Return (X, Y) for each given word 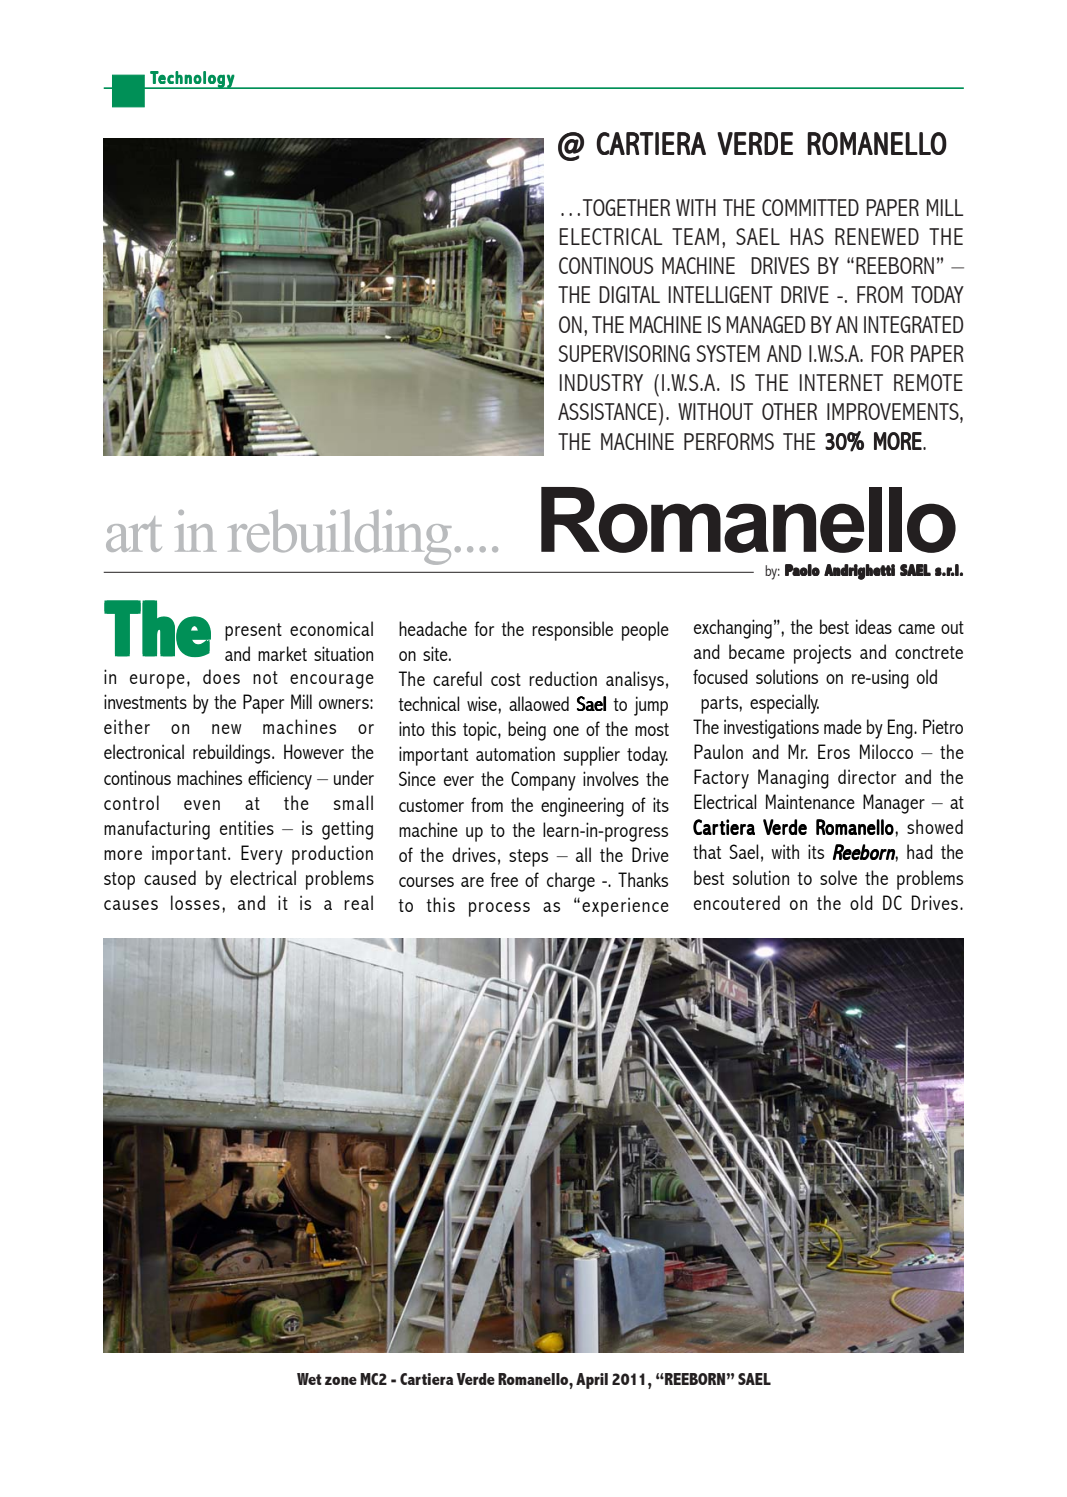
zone (341, 1381)
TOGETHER (626, 207)
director (867, 776)
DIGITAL (629, 294)
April (592, 1381)
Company (543, 781)
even (202, 805)
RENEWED (877, 236)
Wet (309, 1379)
